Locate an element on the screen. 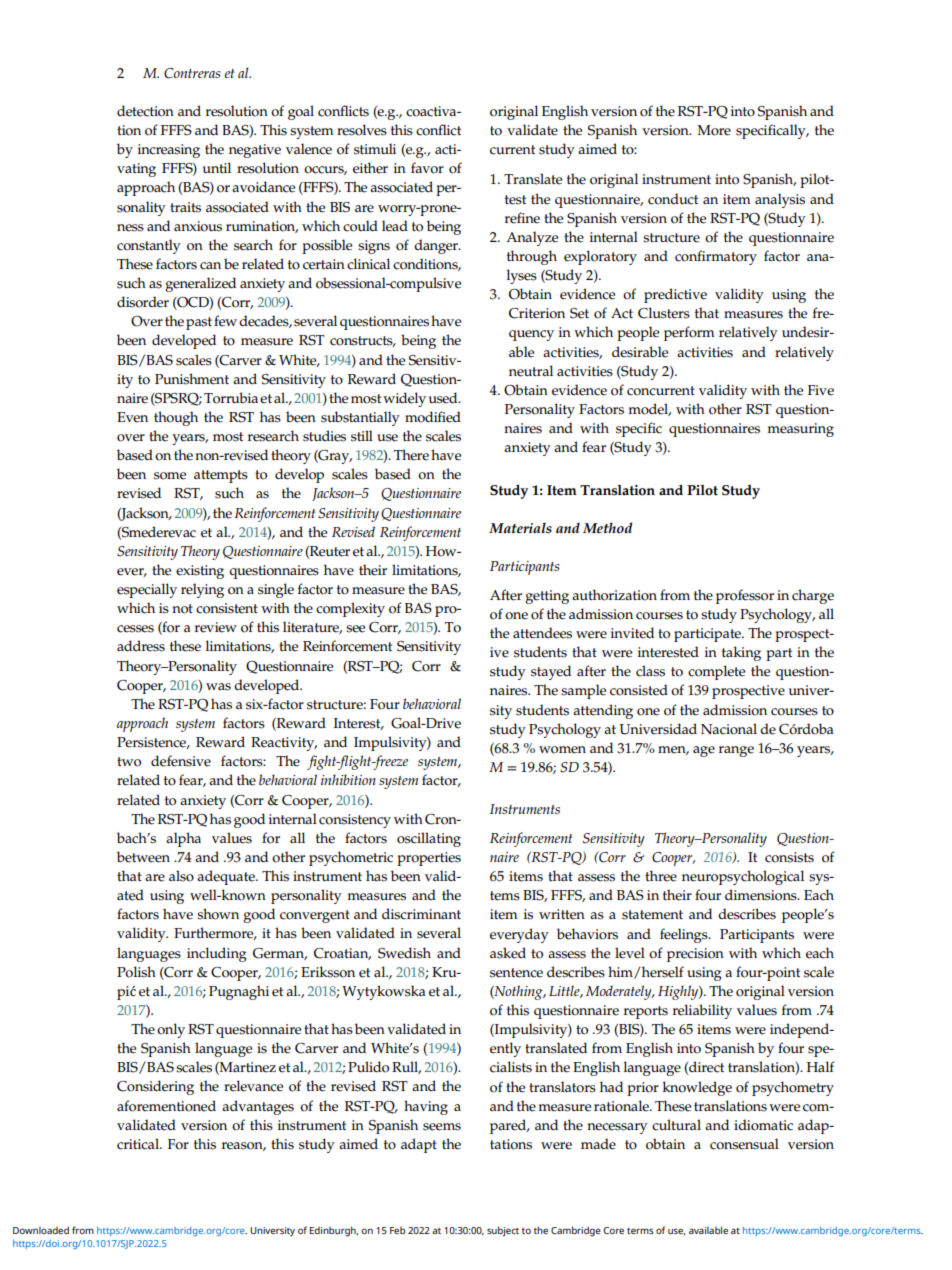 The width and height of the screenshot is (952, 1270). increasing is located at coordinates (169, 151).
